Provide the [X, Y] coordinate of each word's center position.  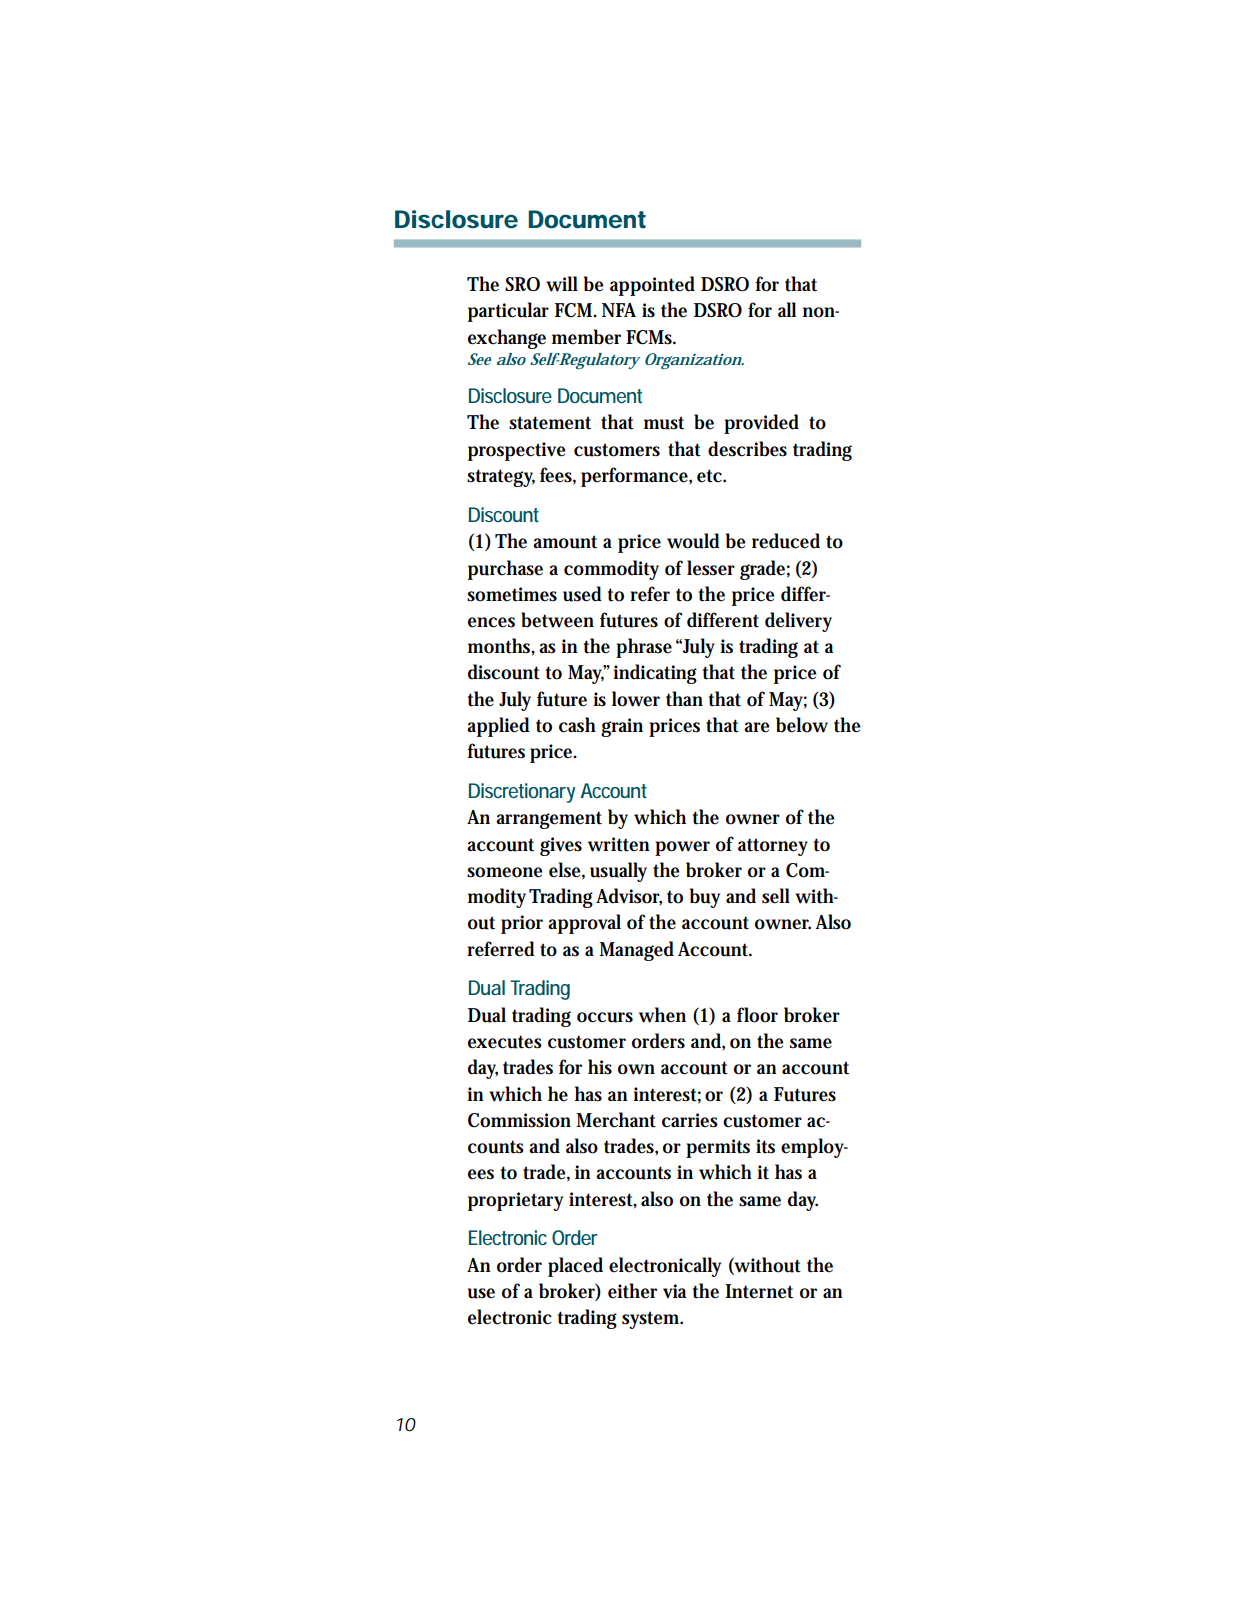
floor [757, 1015]
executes [505, 1042]
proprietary [515, 1201]
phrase [644, 648]
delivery [798, 622]
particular [508, 312]
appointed [652, 286]
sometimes [512, 594]
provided [761, 424]
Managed [636, 951]
